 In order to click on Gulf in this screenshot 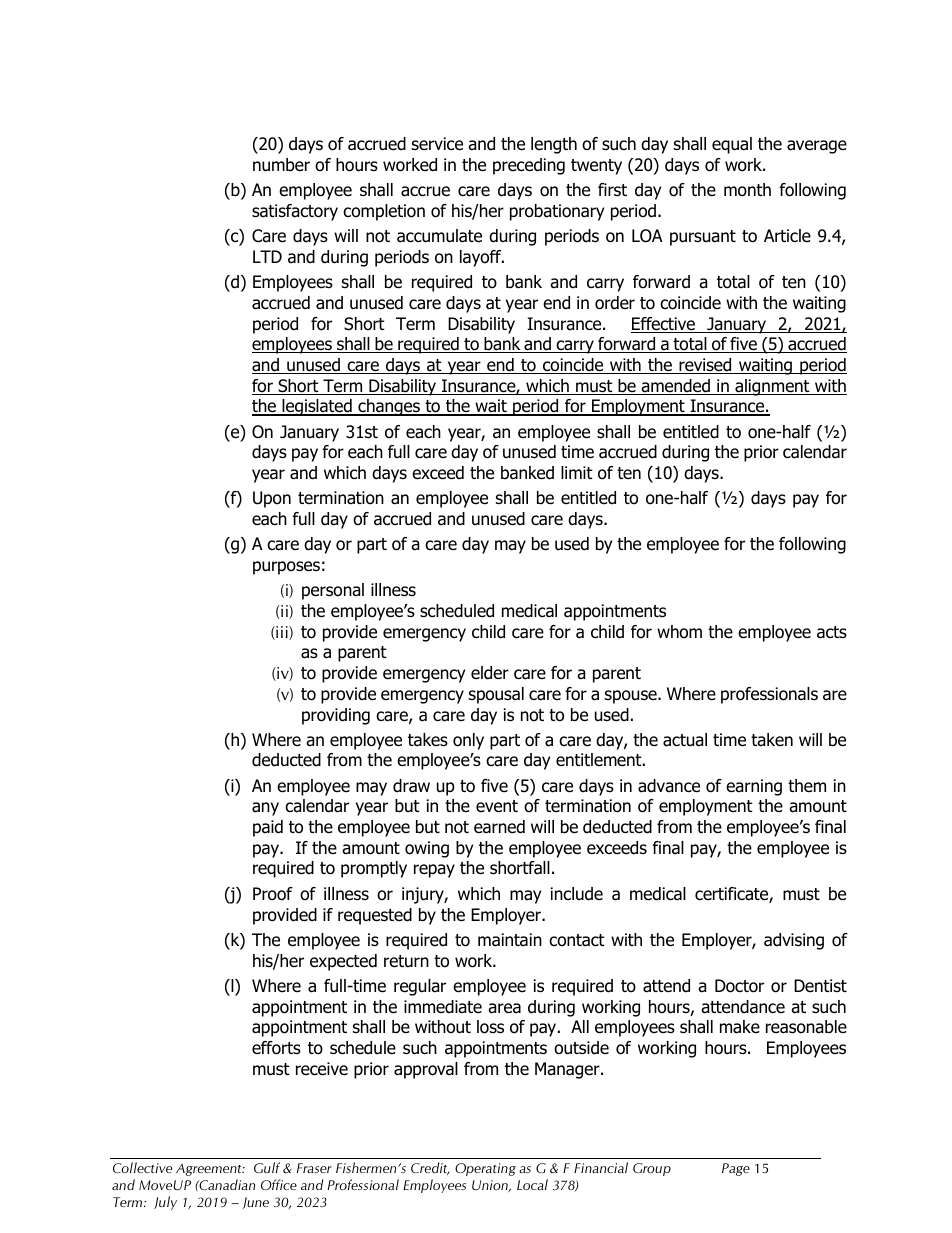, I will do `click(267, 1167)`.
